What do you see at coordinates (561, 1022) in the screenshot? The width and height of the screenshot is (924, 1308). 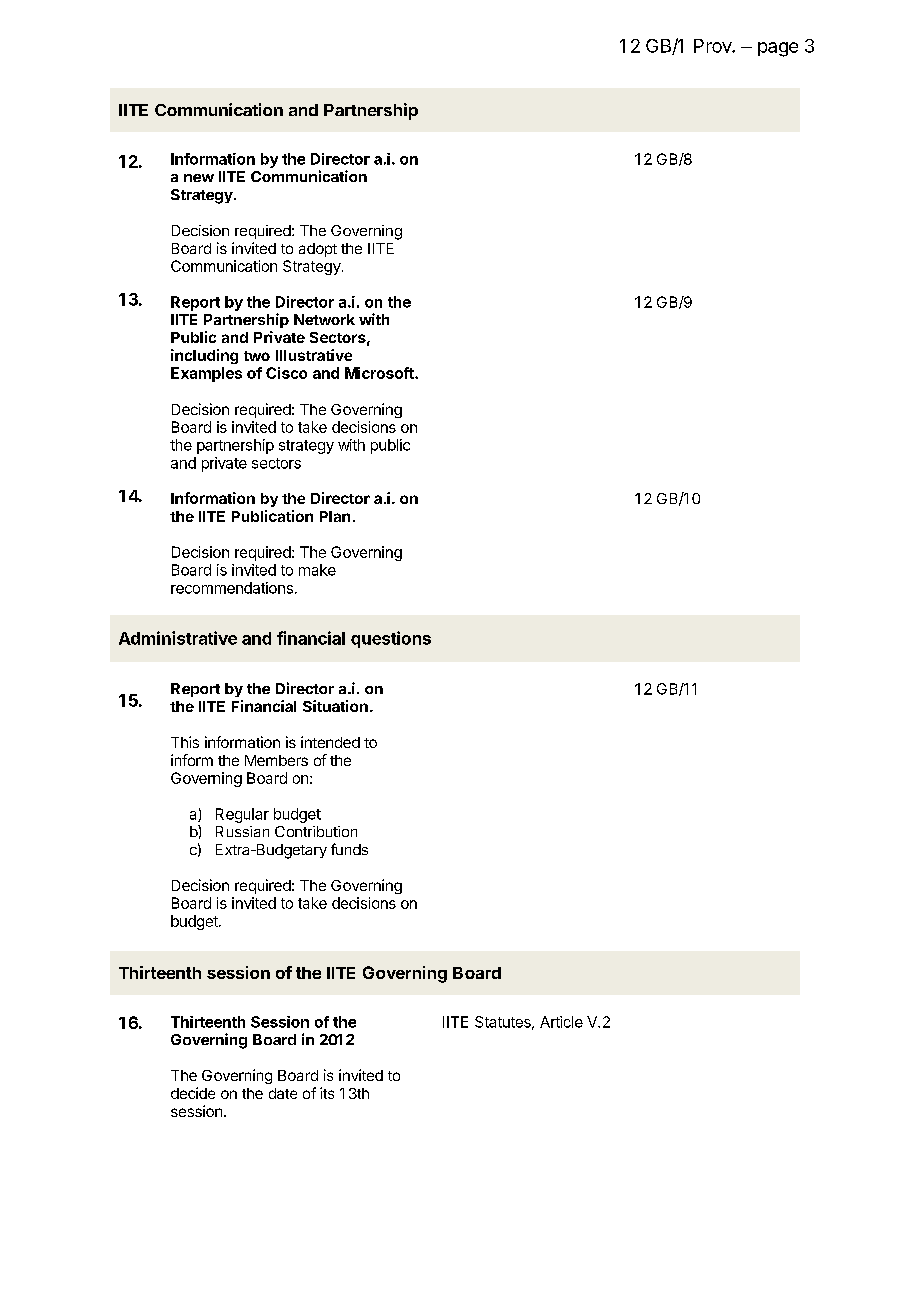 I see `Article` at bounding box center [561, 1022].
